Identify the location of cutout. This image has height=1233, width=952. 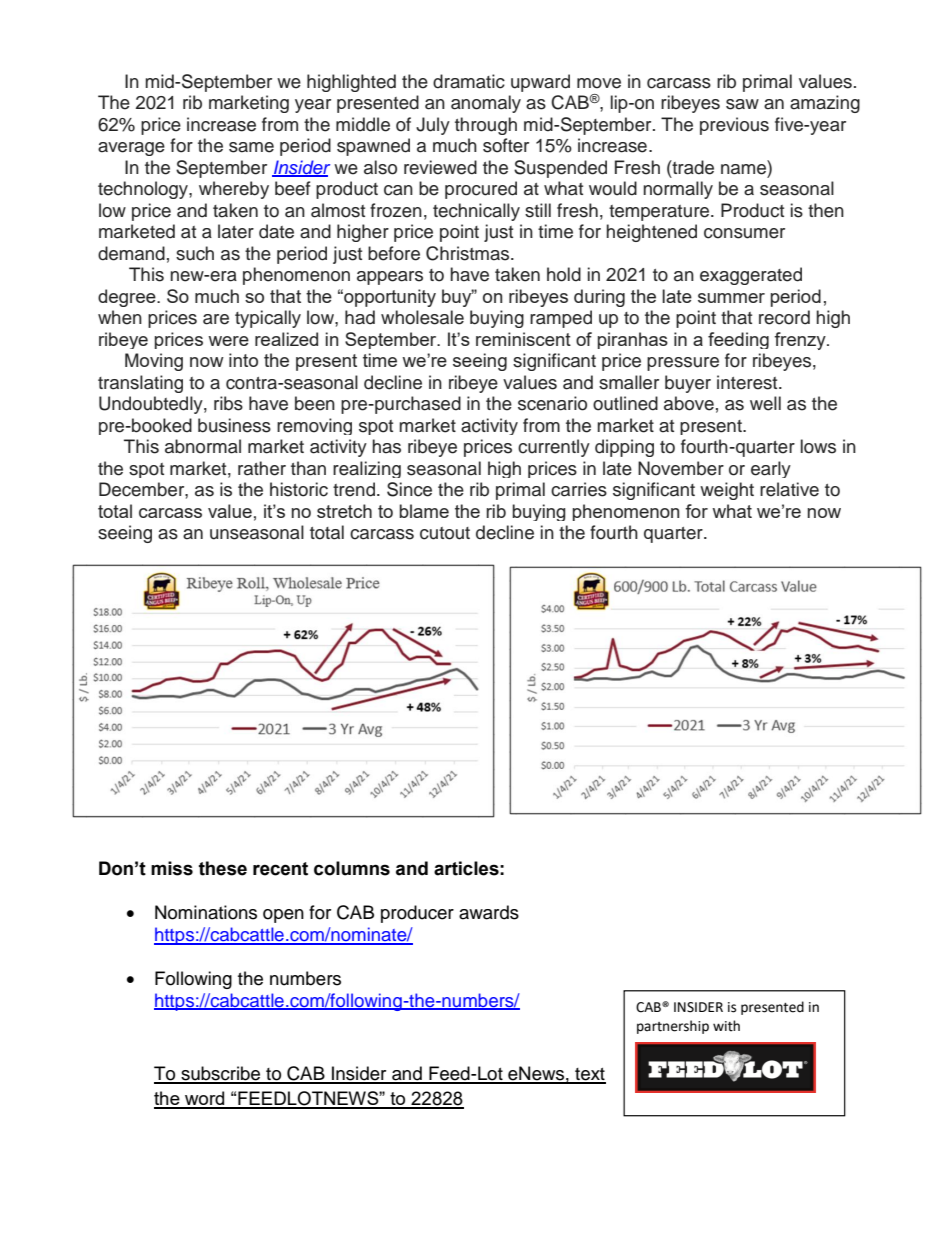
(445, 533).
